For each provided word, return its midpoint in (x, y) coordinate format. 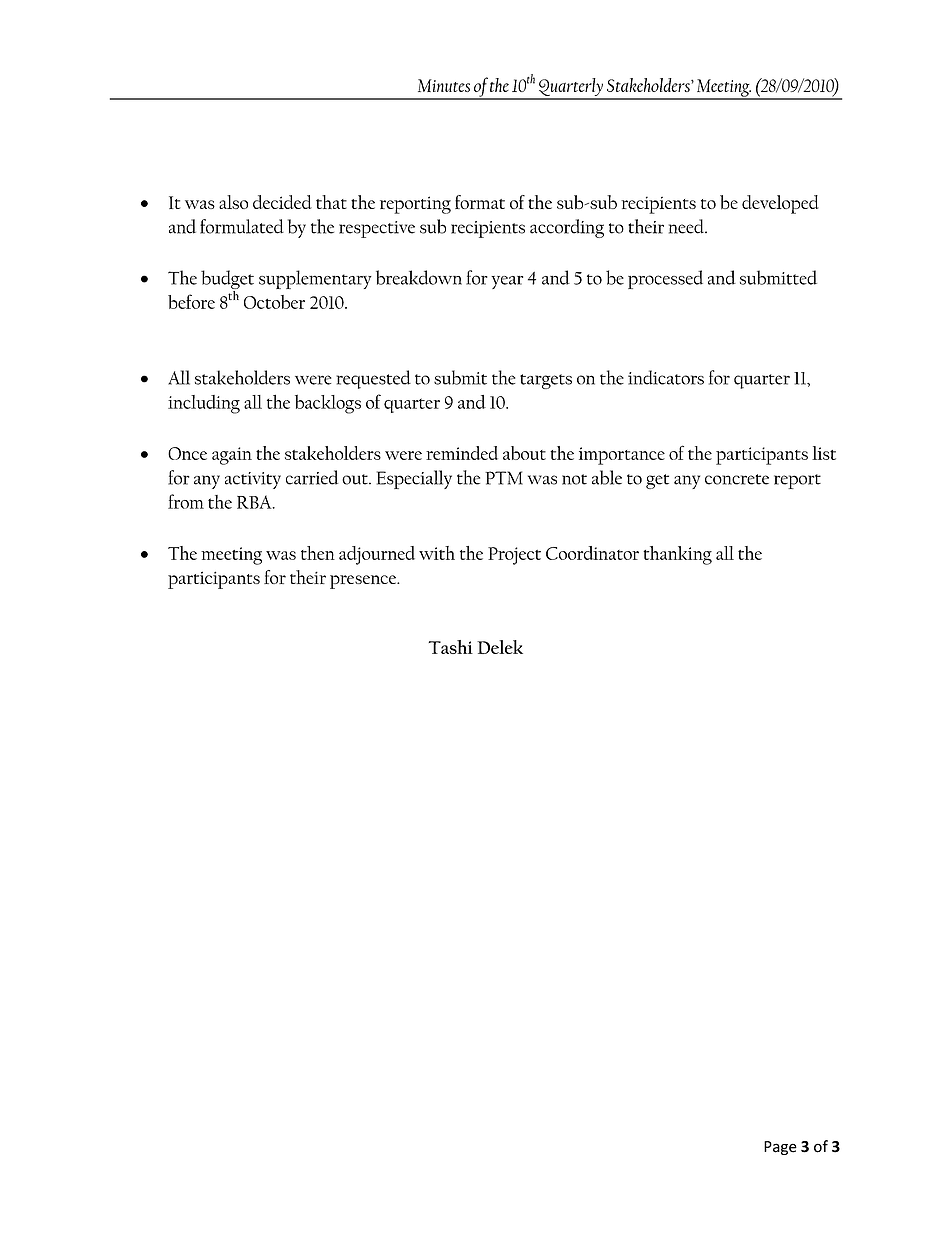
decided (282, 202)
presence (364, 582)
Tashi (450, 647)
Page (780, 1148)
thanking (677, 555)
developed (780, 204)
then (318, 553)
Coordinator (592, 553)
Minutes (444, 85)
